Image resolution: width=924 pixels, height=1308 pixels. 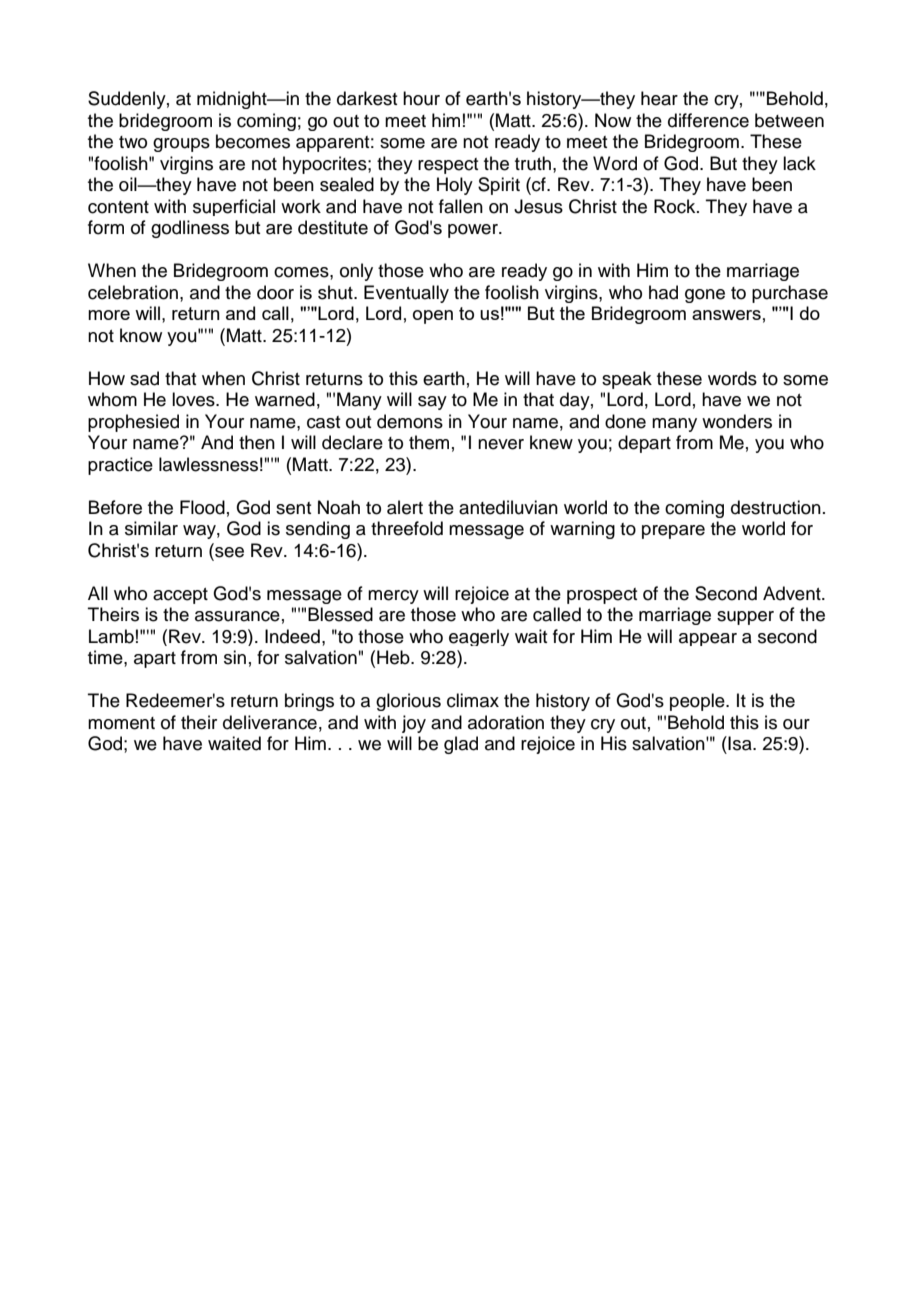 I want to click on hour, so click(x=421, y=98).
